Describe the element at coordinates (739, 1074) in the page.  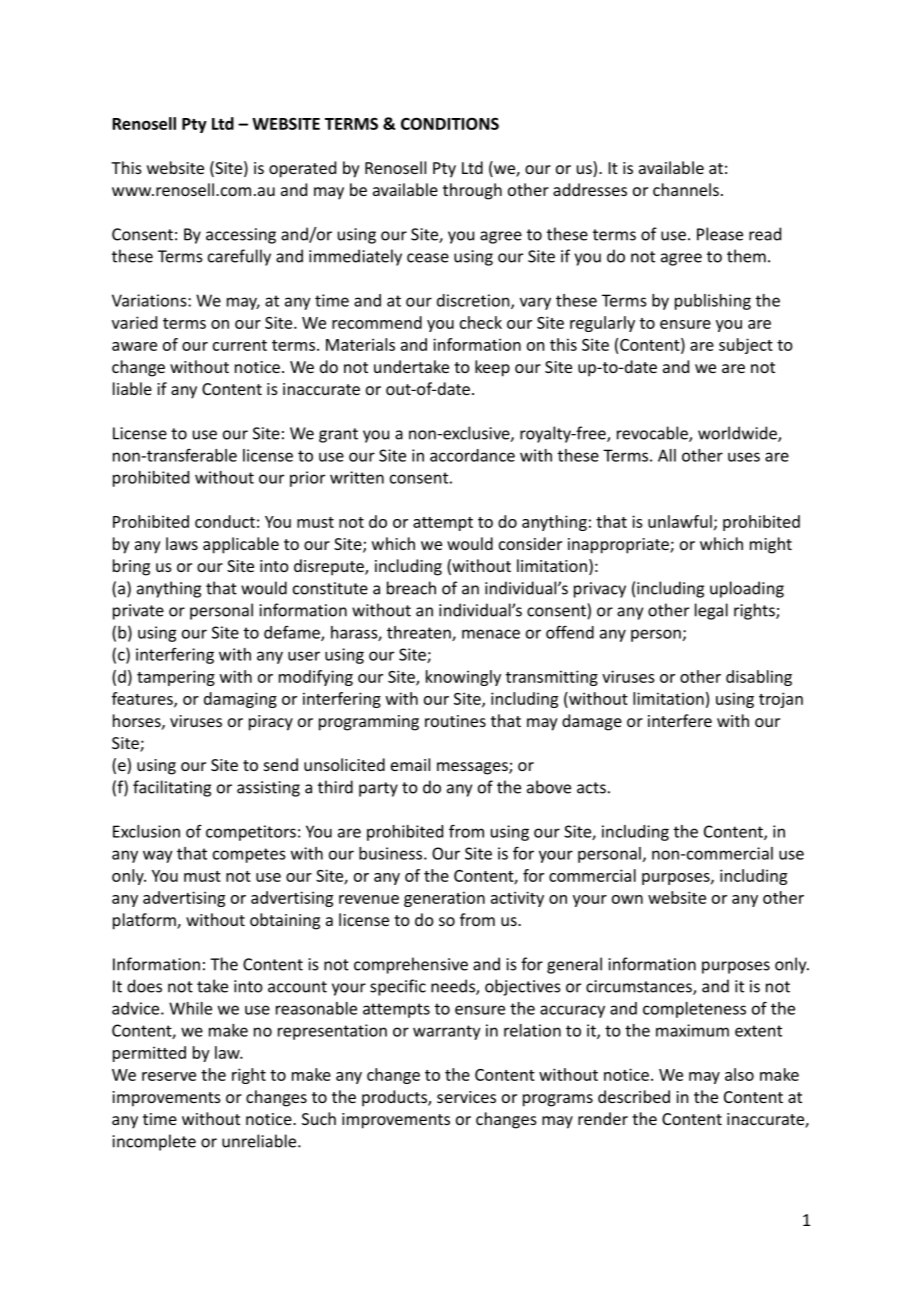
I see `also` at that location.
